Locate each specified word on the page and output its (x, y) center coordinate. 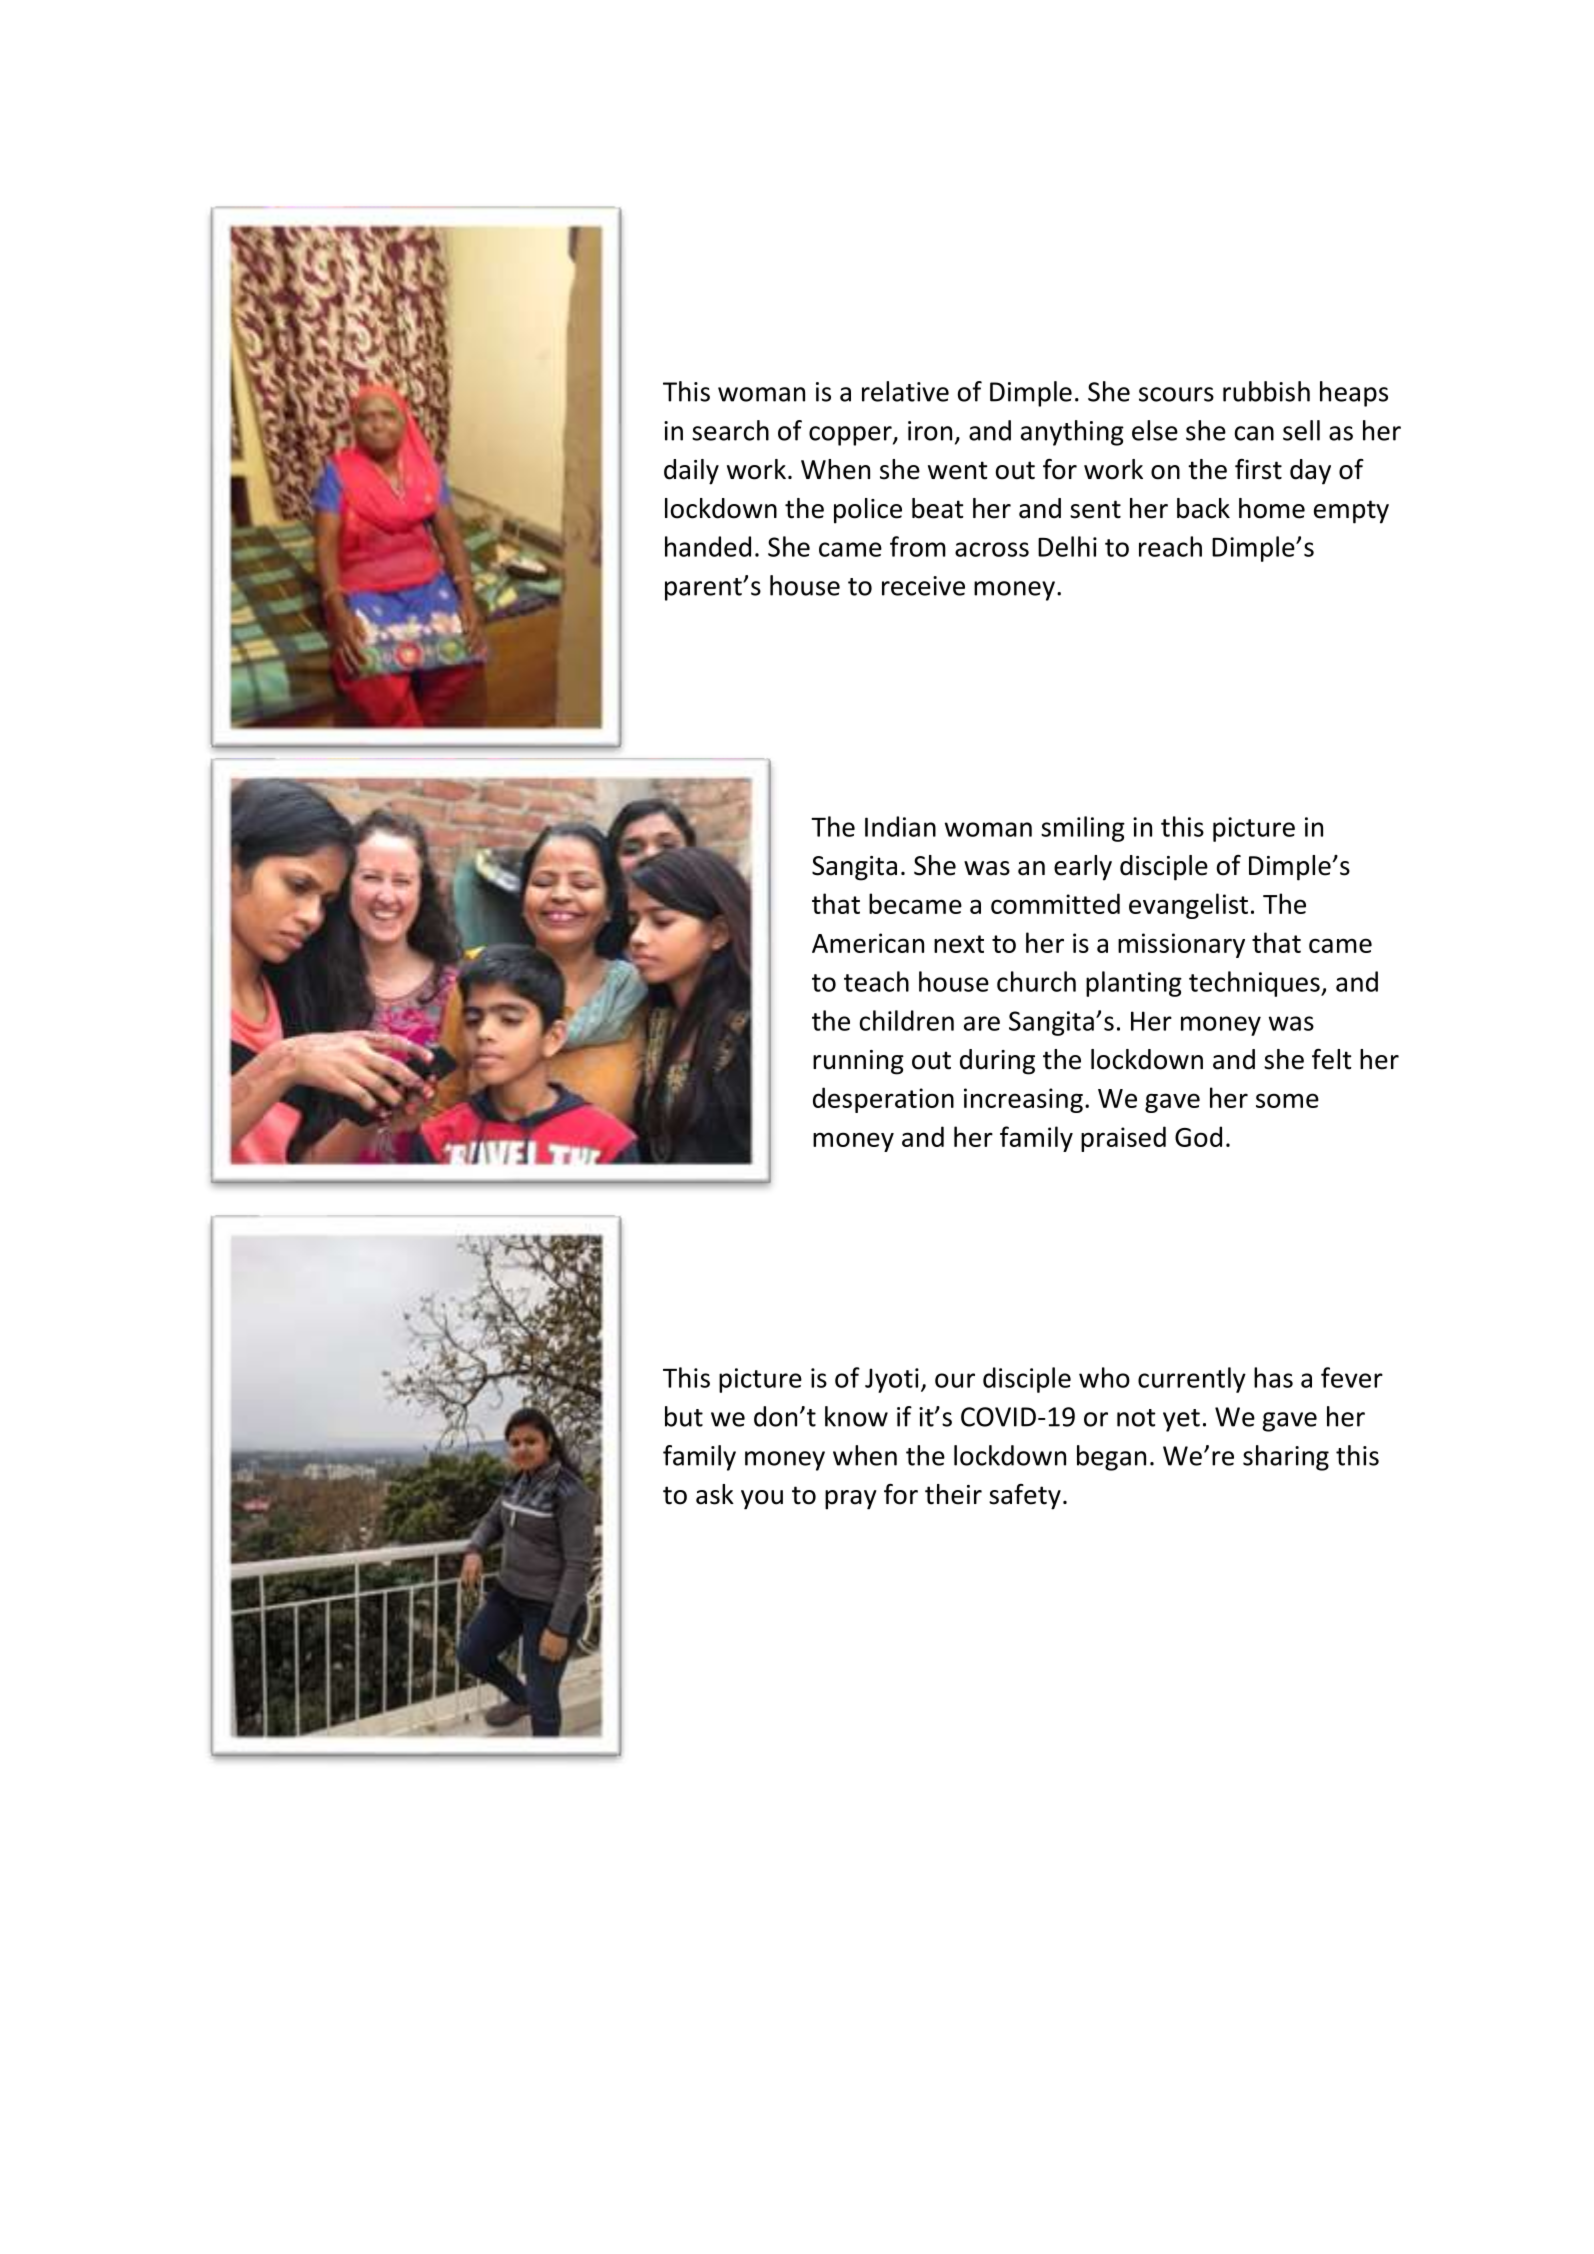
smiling (1083, 829)
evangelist (1188, 906)
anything (1072, 433)
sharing (1286, 1458)
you (762, 1500)
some (1287, 1100)
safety (1025, 1497)
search (730, 430)
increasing (1023, 1100)
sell (1301, 430)
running (858, 1062)
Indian (900, 826)
